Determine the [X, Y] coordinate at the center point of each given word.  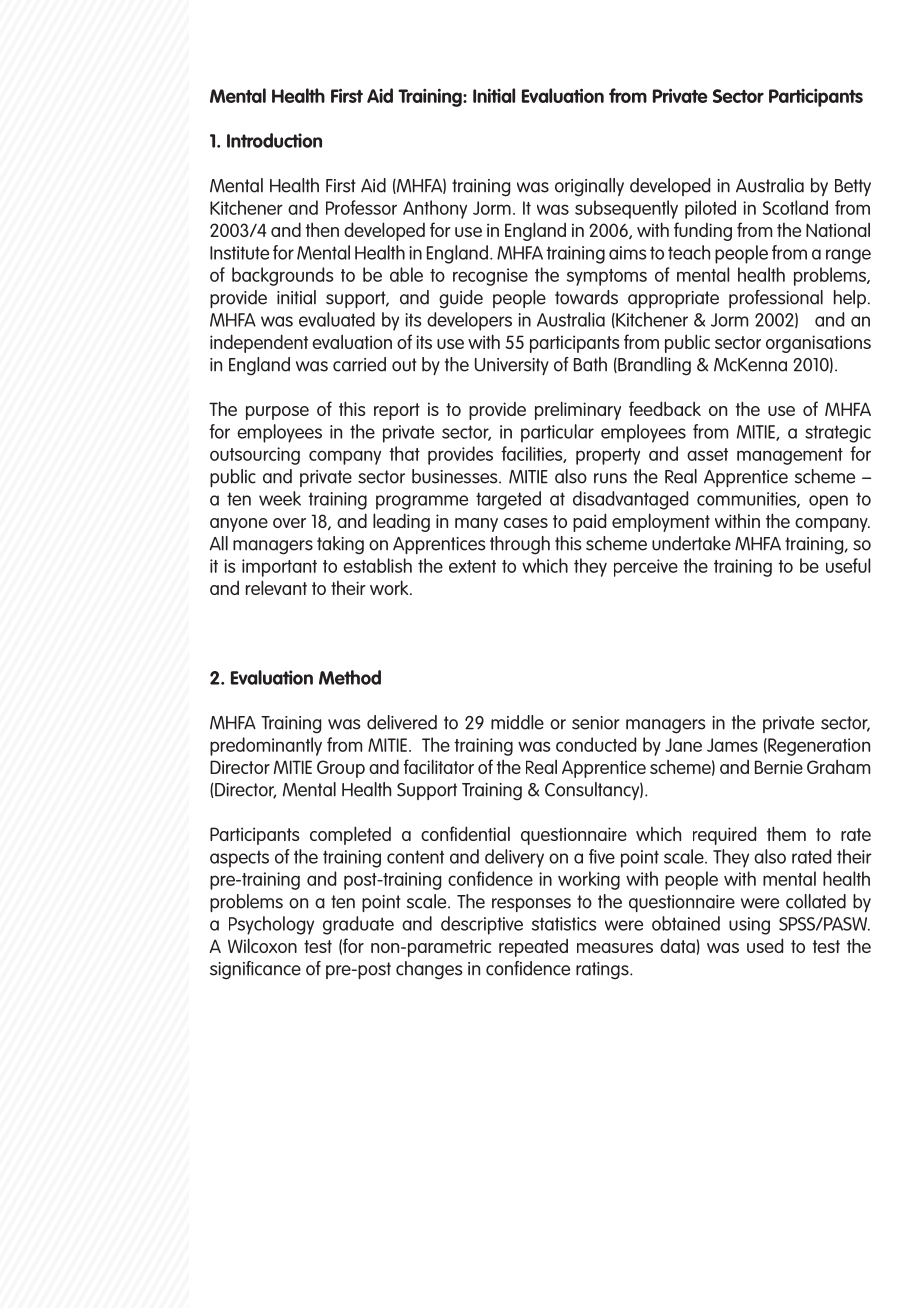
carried [359, 364]
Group [341, 769]
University [512, 366]
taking [340, 545]
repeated [533, 948]
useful [848, 565]
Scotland [795, 207]
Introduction [274, 140]
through [520, 545]
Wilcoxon [262, 945]
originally [589, 187]
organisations [818, 344]
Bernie [779, 767]
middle [517, 722]
